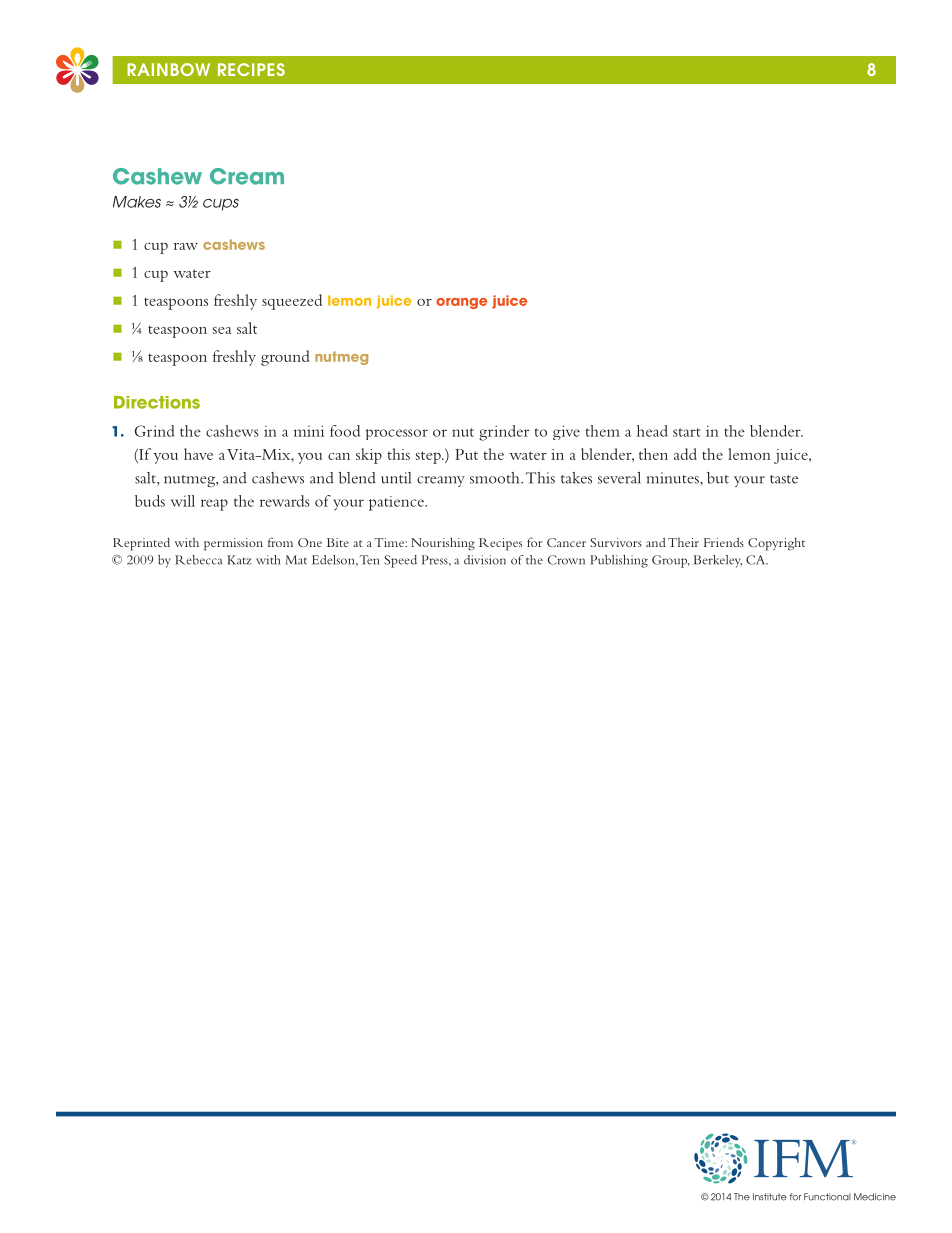 This image has width=952, height=1233. I want to click on Institute, so click(770, 1197).
